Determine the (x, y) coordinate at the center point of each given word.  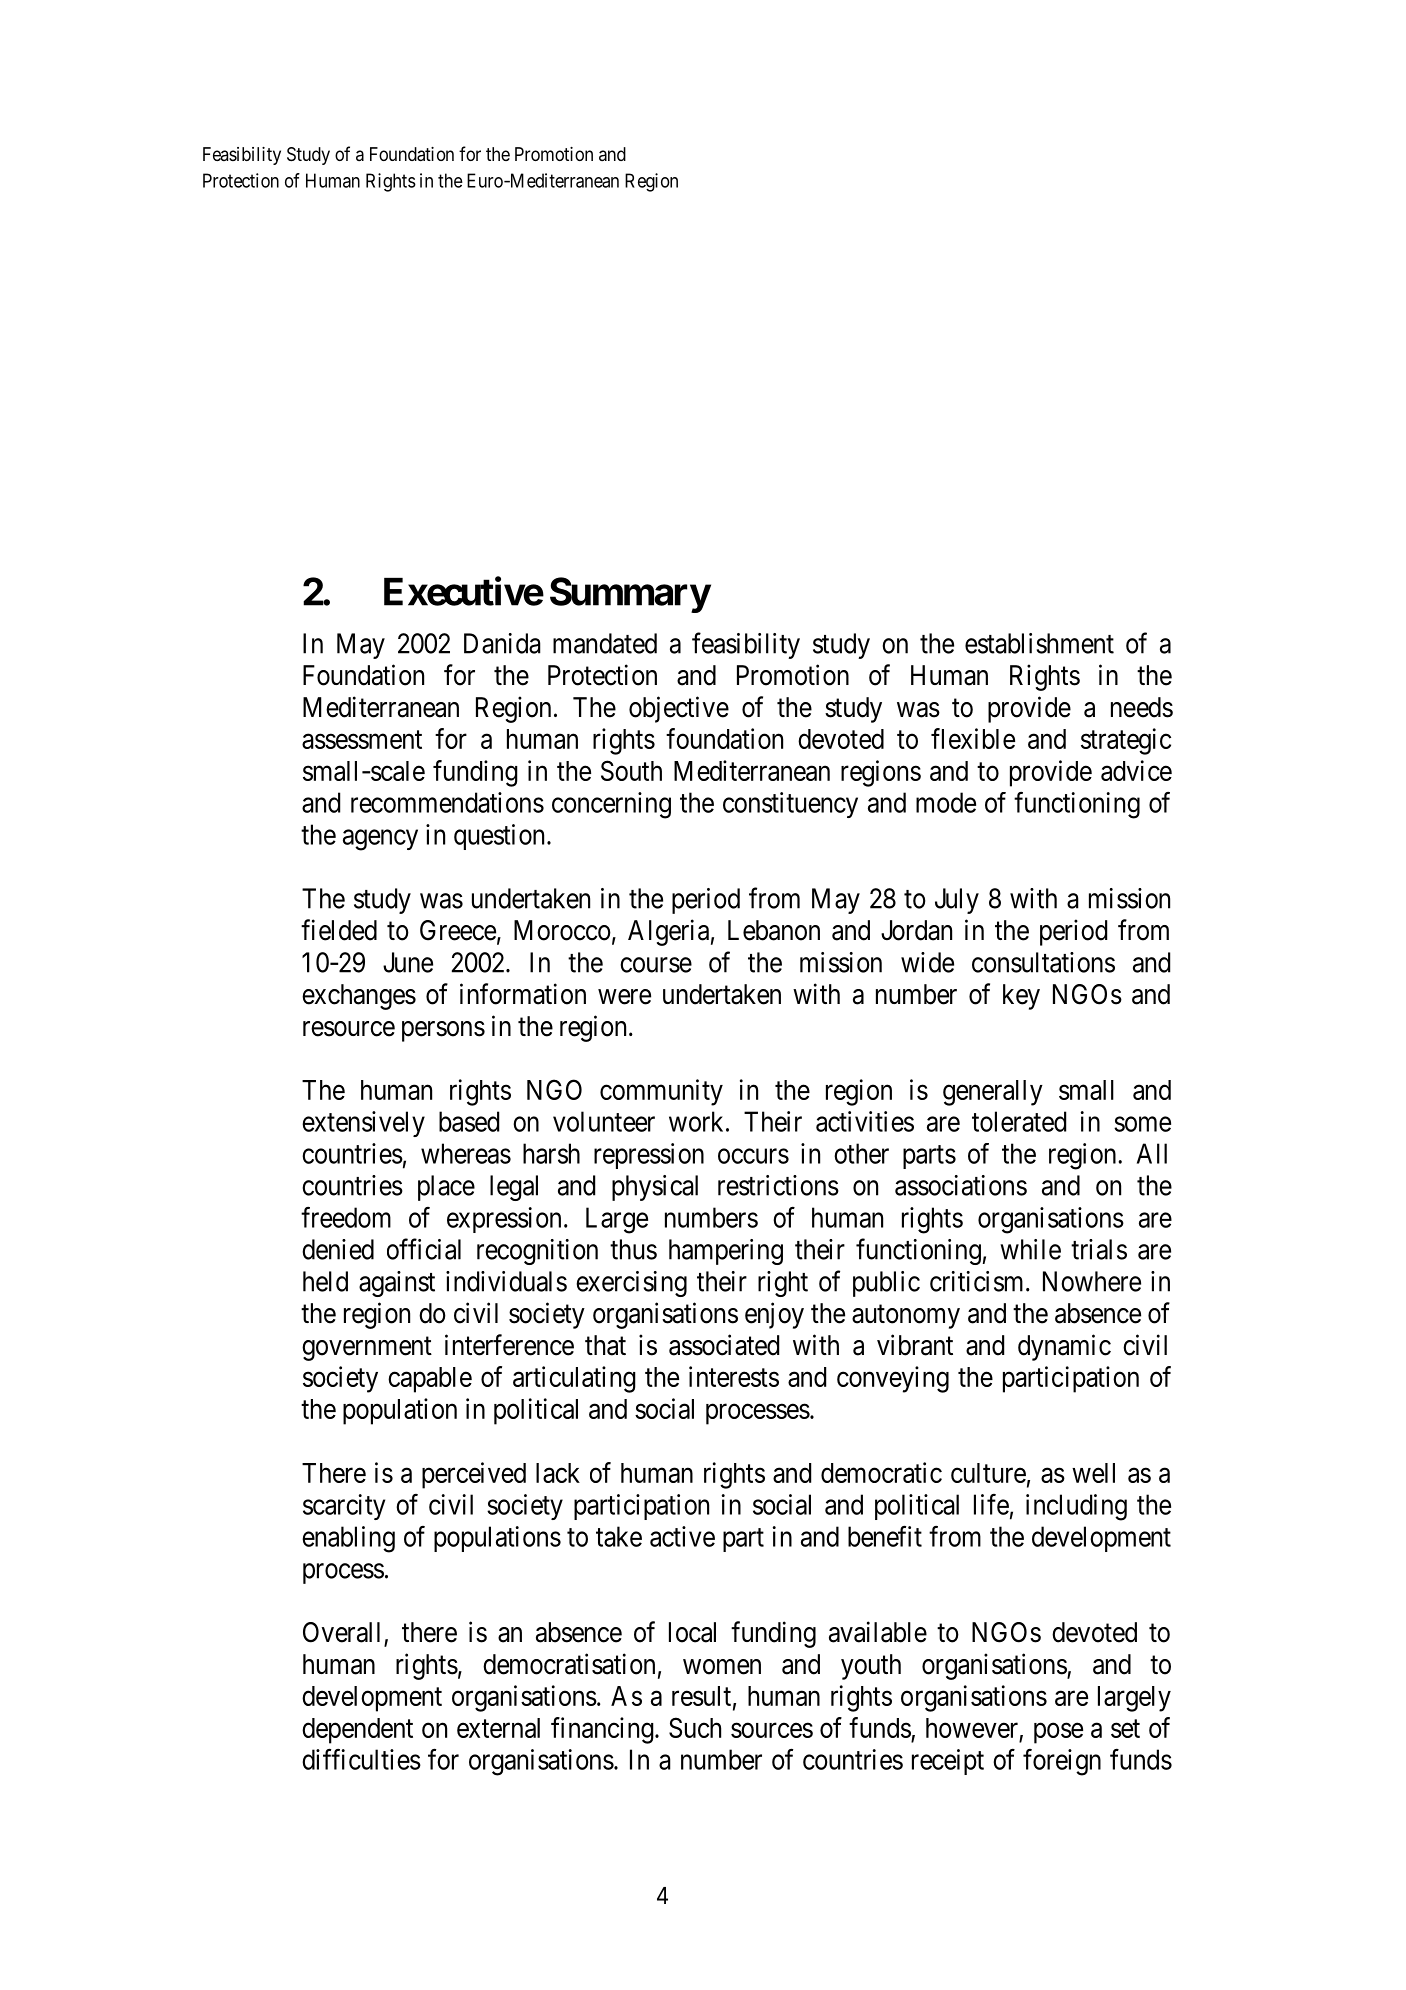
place (446, 1188)
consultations (1043, 962)
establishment (1039, 643)
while (1030, 1249)
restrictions (778, 1185)
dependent (357, 1731)
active (682, 1536)
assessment (362, 739)
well (1093, 1473)
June (408, 962)
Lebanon (774, 930)
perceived (474, 1475)
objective (679, 709)
